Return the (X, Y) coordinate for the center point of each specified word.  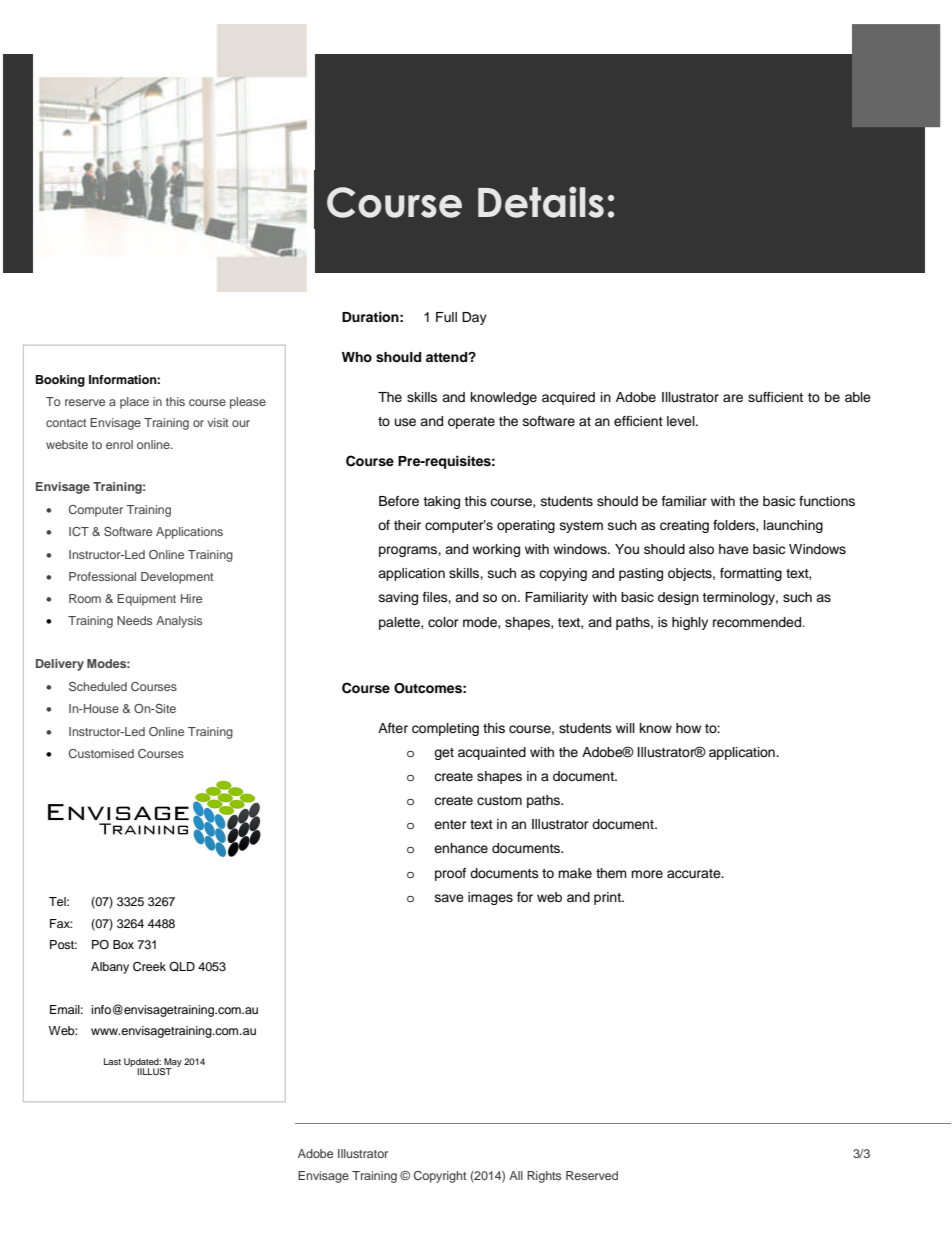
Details (541, 202)
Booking (60, 381)
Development (177, 578)
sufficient (775, 397)
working (496, 550)
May (172, 1063)
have (734, 549)
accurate (695, 874)
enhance (461, 848)
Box (123, 944)
